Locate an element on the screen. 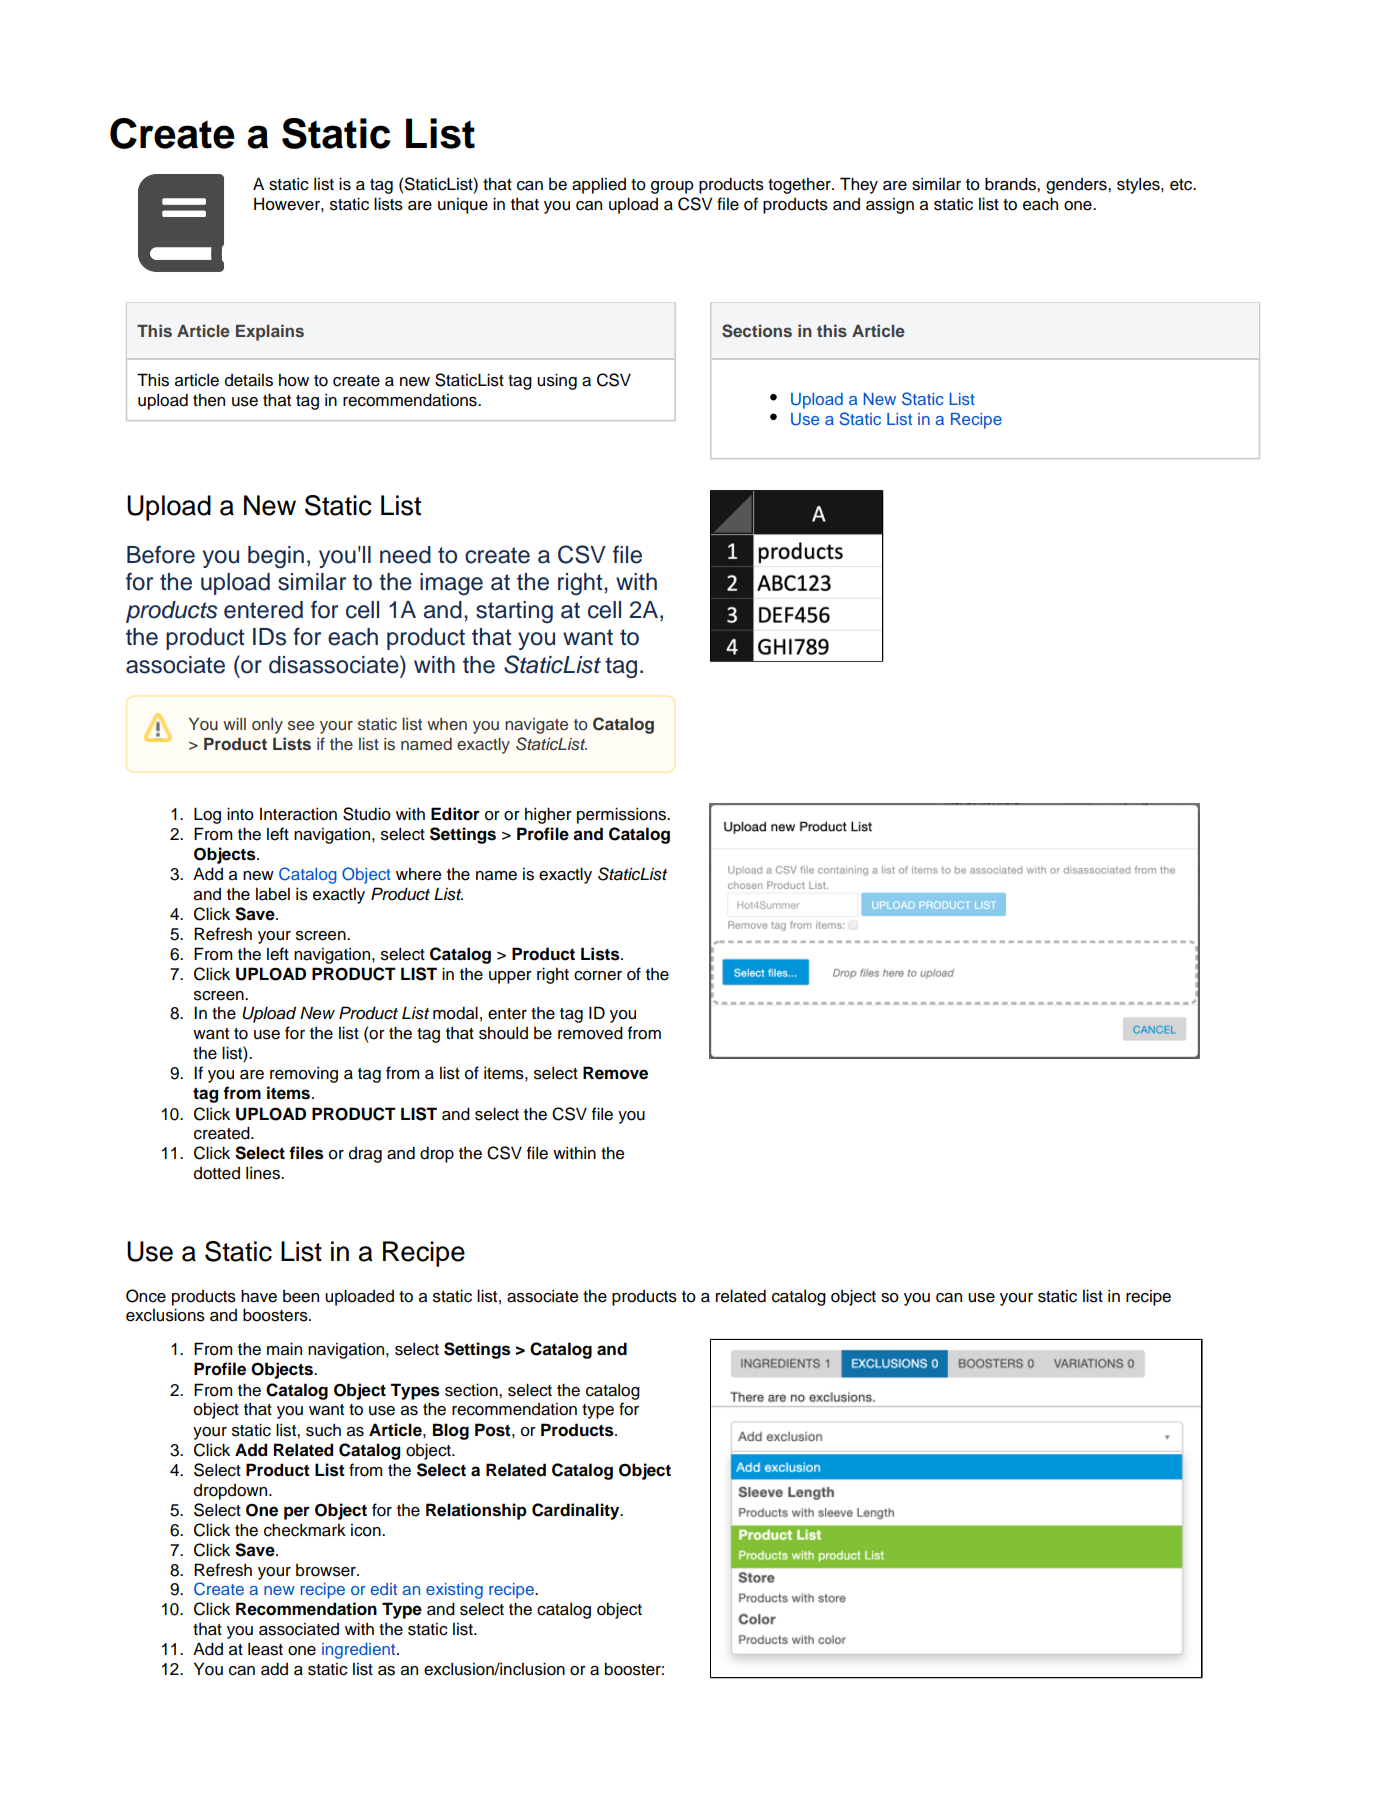  genders is located at coordinates (1077, 186).
